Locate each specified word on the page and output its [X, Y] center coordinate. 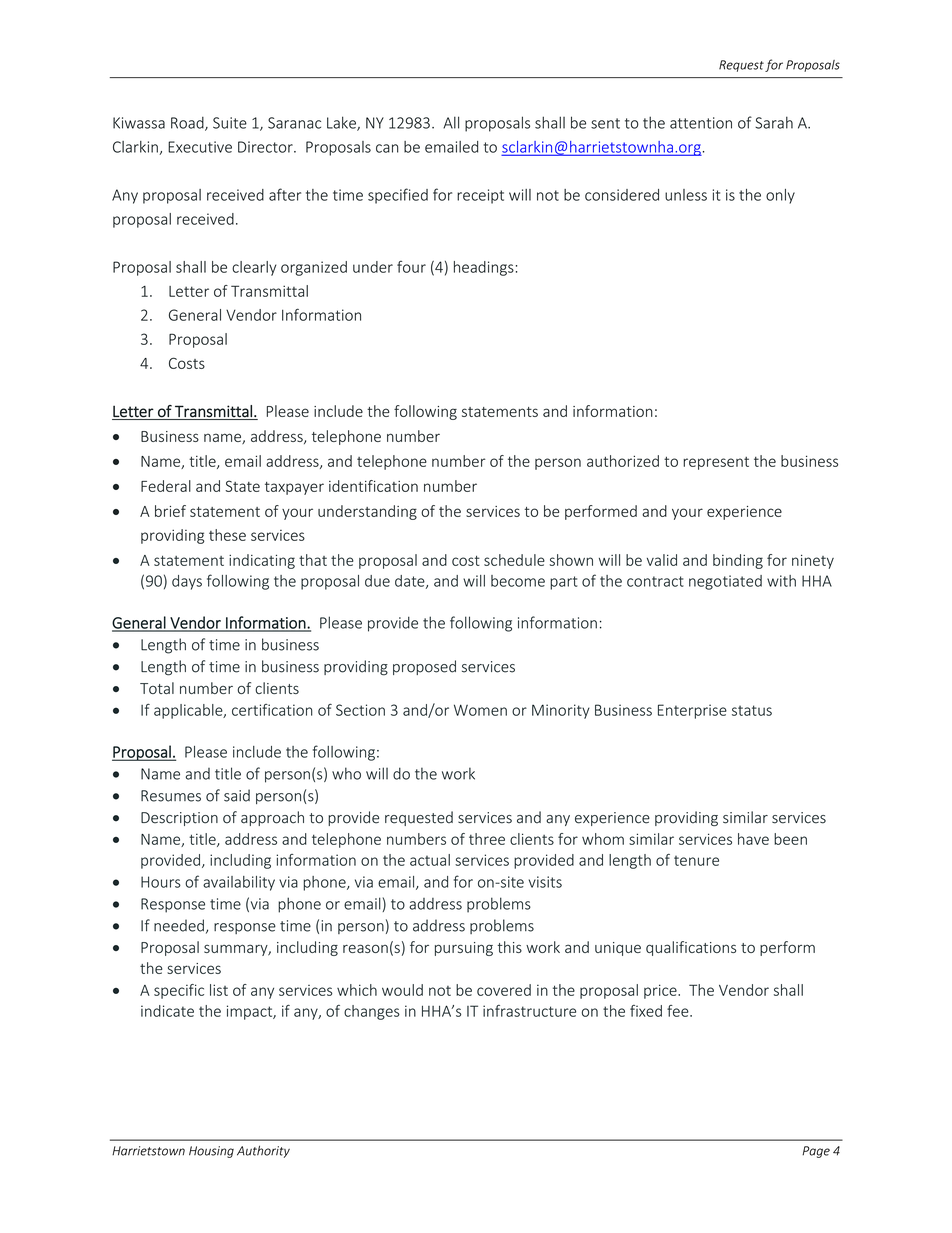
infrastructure [529, 1011]
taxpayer [294, 488]
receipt [480, 196]
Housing [211, 1152]
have [753, 839]
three [487, 839]
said [237, 795]
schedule [514, 560]
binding [738, 561]
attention [701, 123]
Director [266, 147]
